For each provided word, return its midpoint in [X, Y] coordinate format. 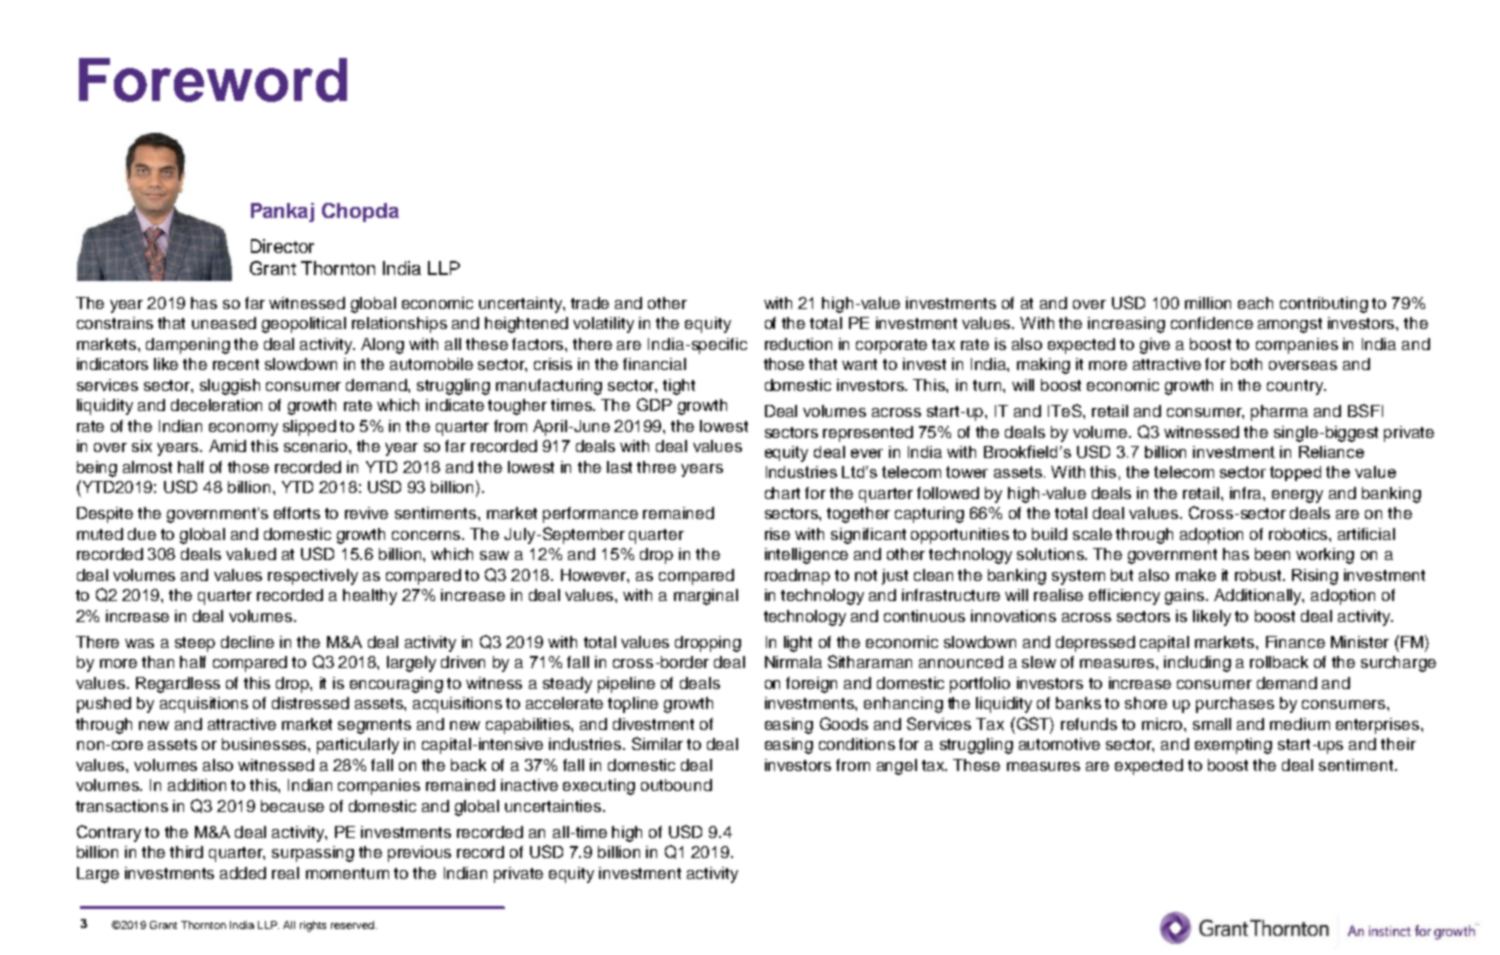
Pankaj [282, 212]
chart [782, 493]
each [1255, 303]
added [243, 873]
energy [1297, 496]
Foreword [213, 80]
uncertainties [554, 806]
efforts [297, 513]
